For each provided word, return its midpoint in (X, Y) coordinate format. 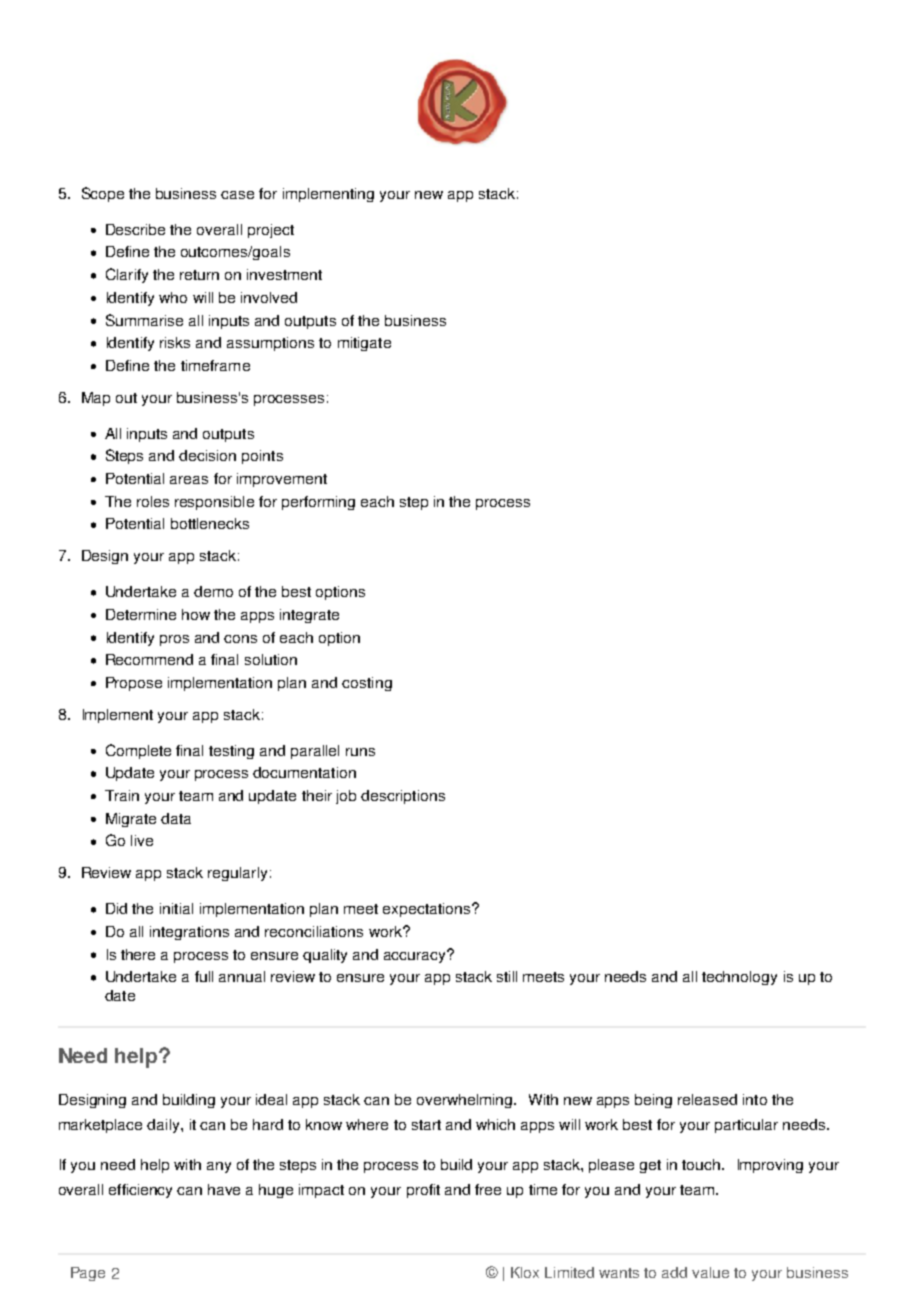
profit (423, 1191)
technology (739, 978)
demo (213, 591)
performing (318, 503)
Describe (135, 229)
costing (367, 684)
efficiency (140, 1191)
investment (284, 274)
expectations (428, 910)
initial (176, 908)
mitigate (364, 344)
